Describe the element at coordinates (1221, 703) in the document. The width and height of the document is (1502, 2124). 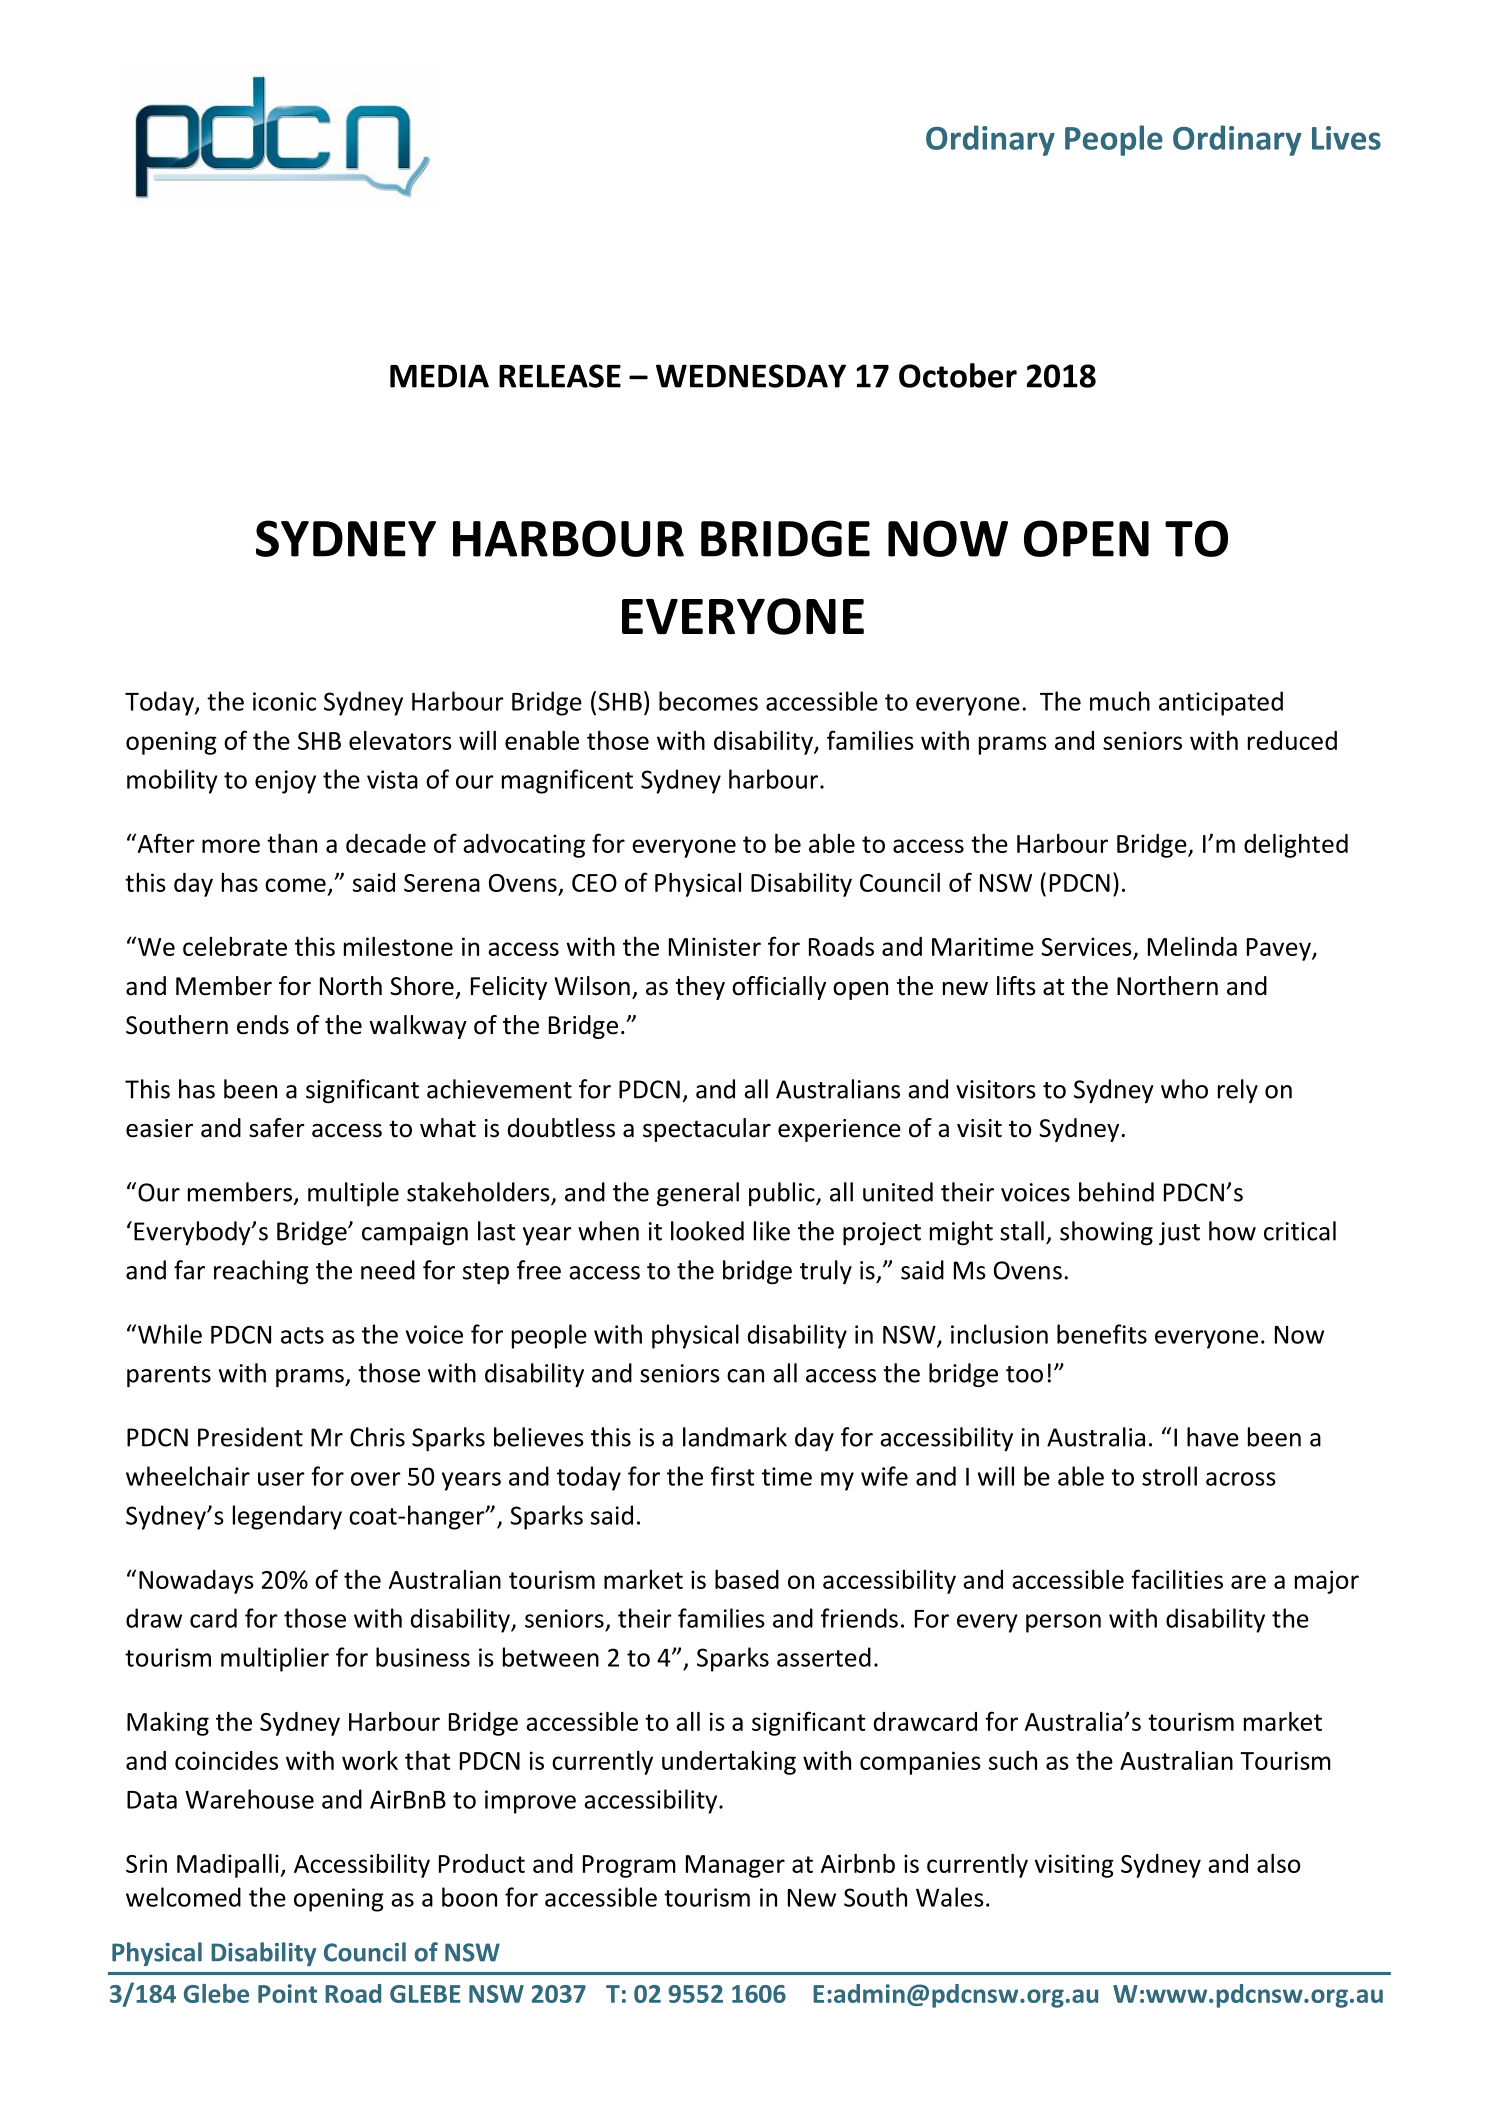
I see `anticipated` at that location.
